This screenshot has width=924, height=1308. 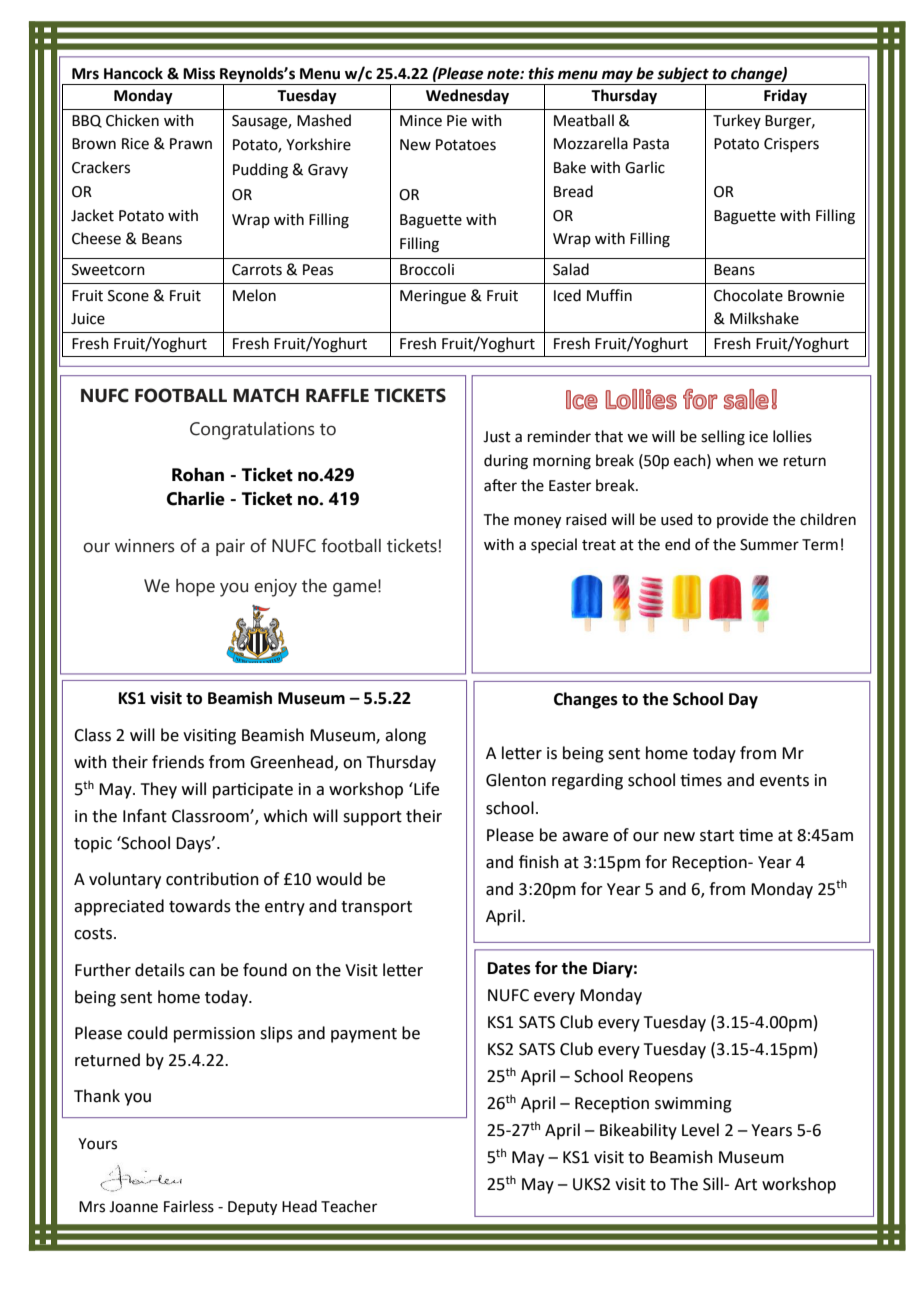 I want to click on Wednesday, so click(x=467, y=97).
